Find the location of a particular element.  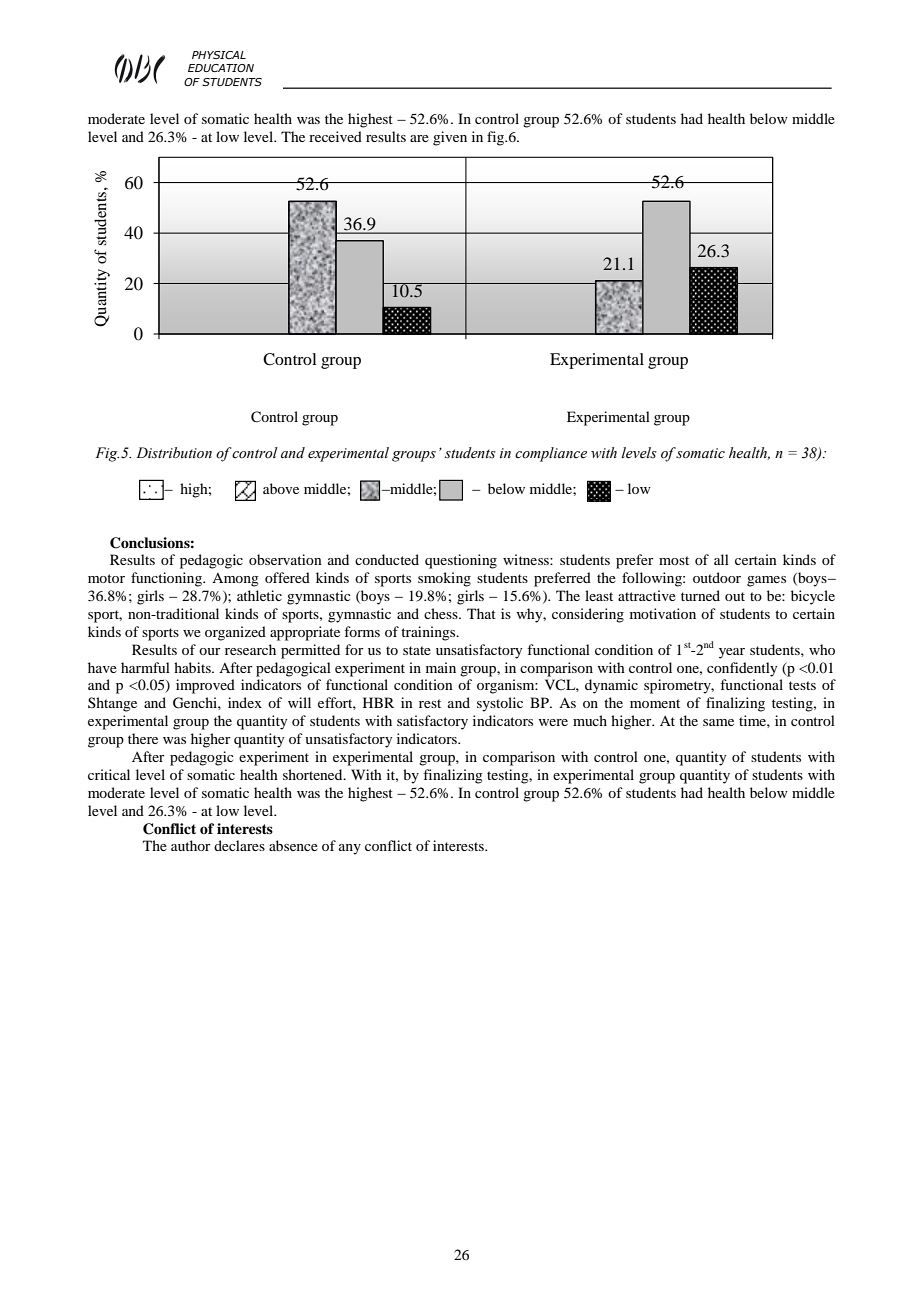

all is located at coordinates (721, 559).
